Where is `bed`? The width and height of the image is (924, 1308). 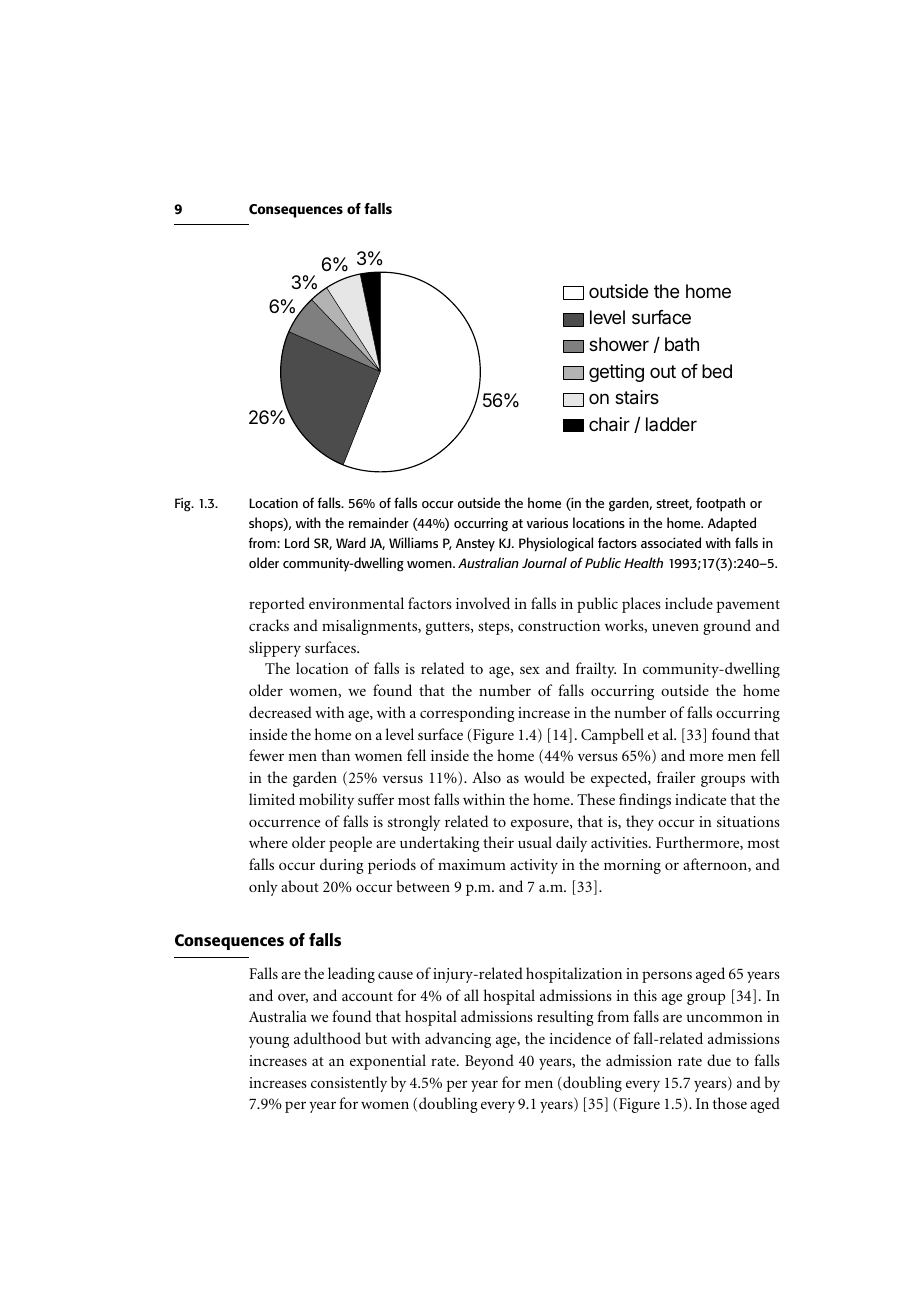 bed is located at coordinates (717, 371).
